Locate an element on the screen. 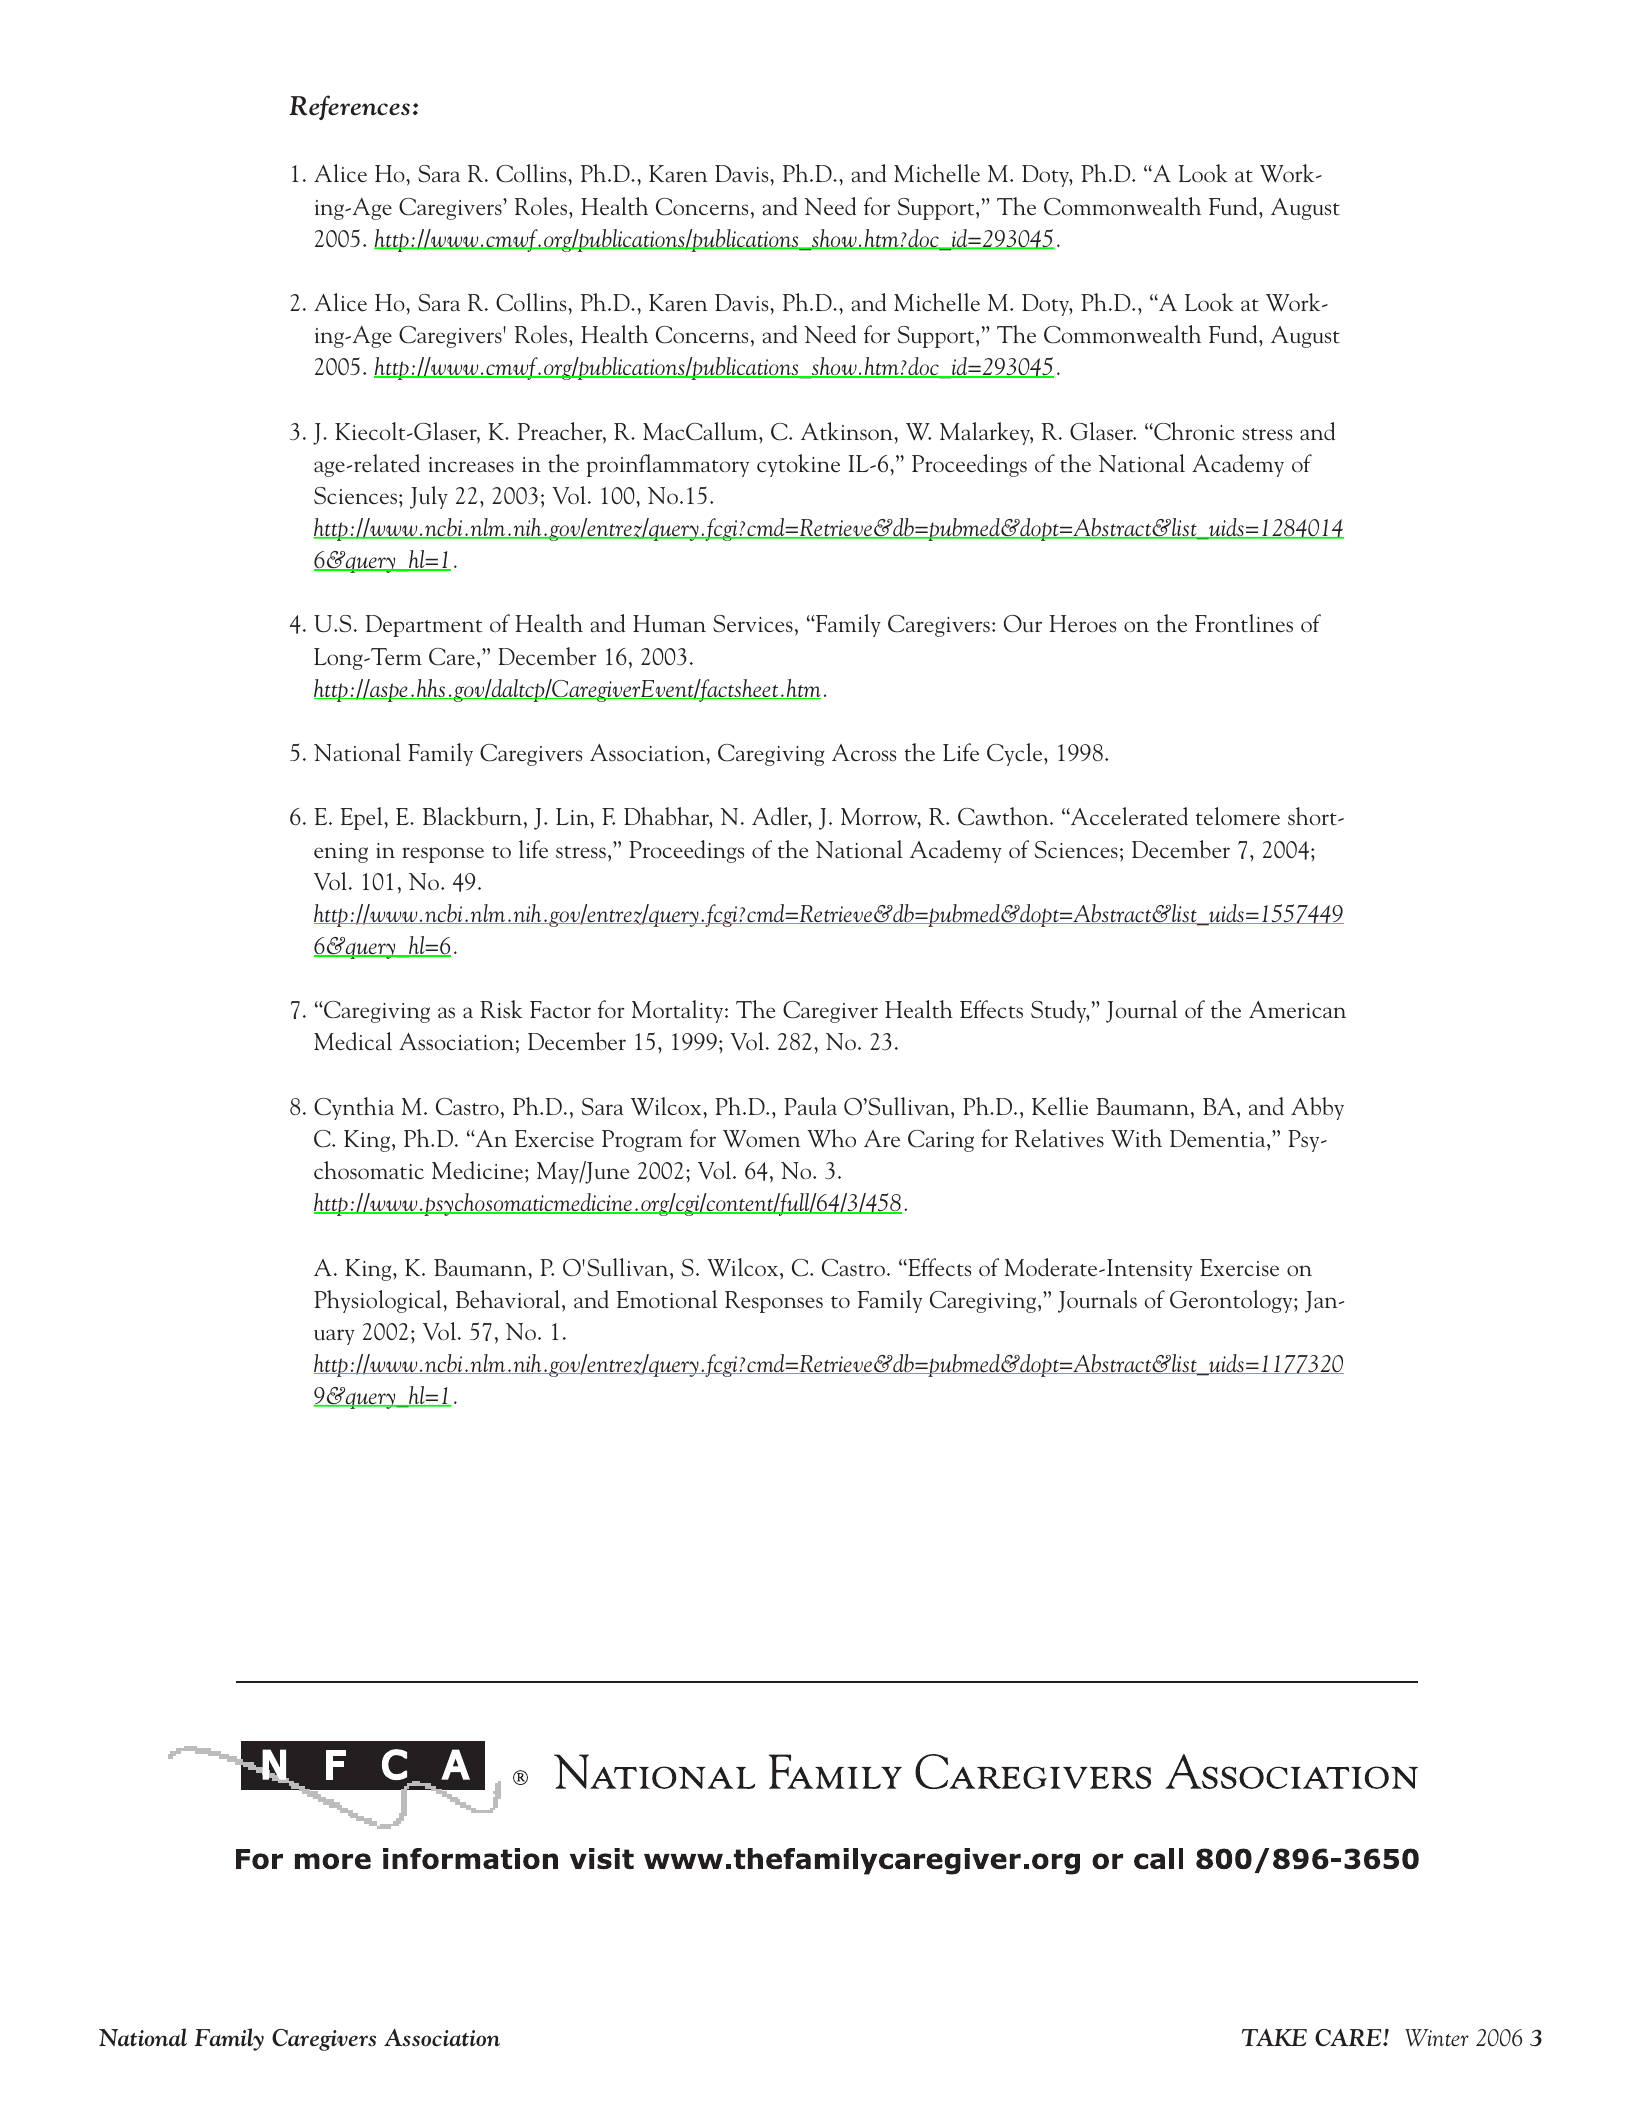 This screenshot has width=1640, height=2122. Across is located at coordinates (864, 752).
